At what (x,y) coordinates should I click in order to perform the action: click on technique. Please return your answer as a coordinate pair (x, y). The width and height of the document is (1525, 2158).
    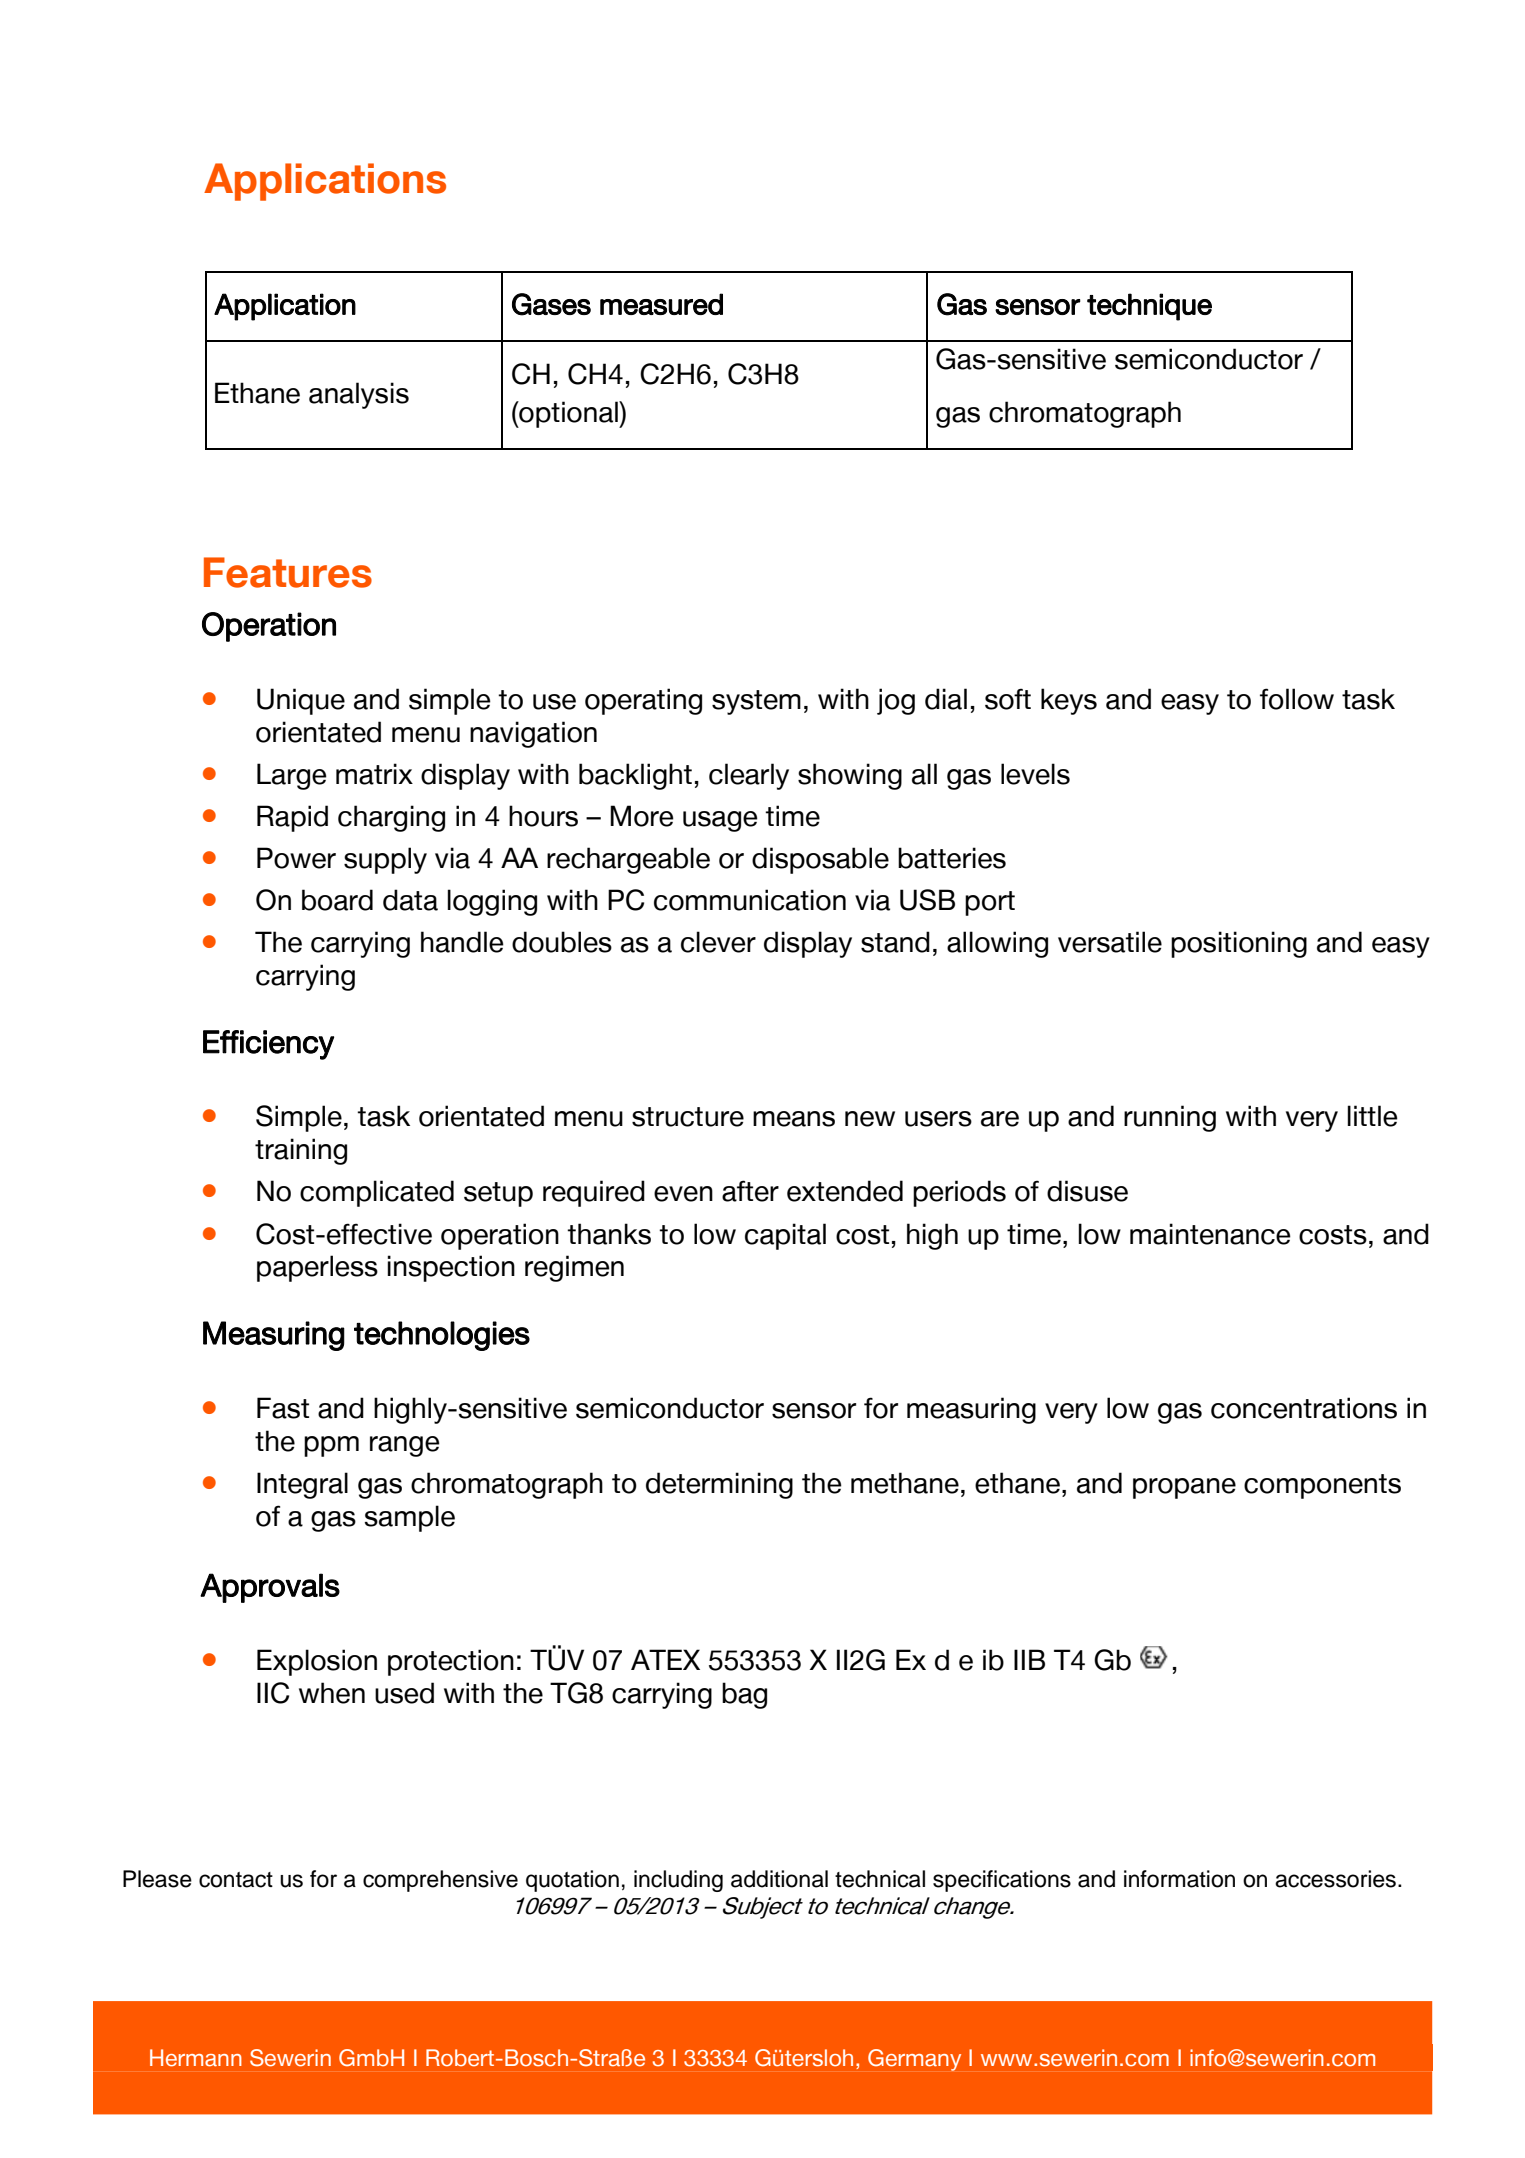
    Looking at the image, I should click on (1149, 307).
